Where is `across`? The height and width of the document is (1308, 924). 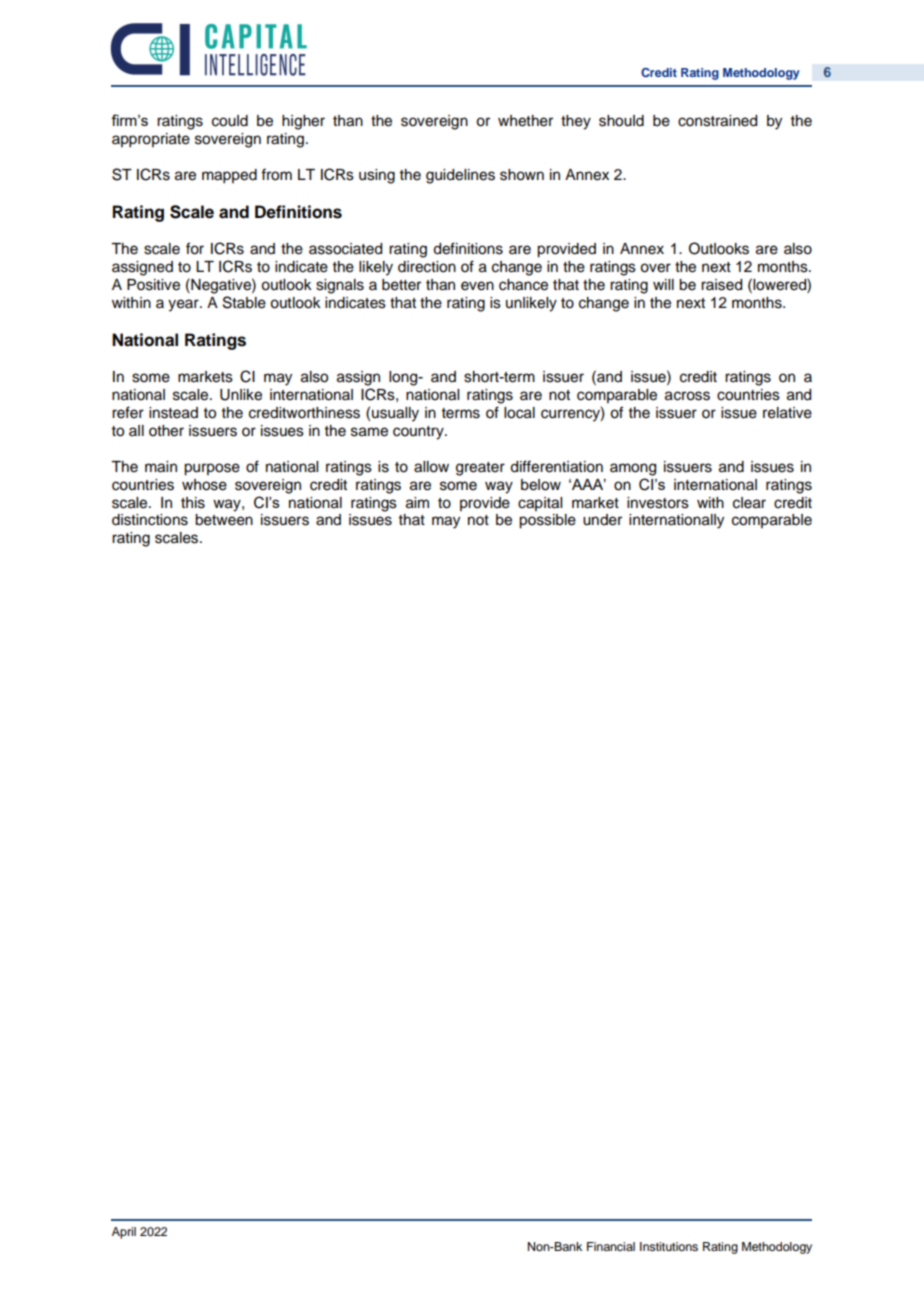 across is located at coordinates (687, 396).
